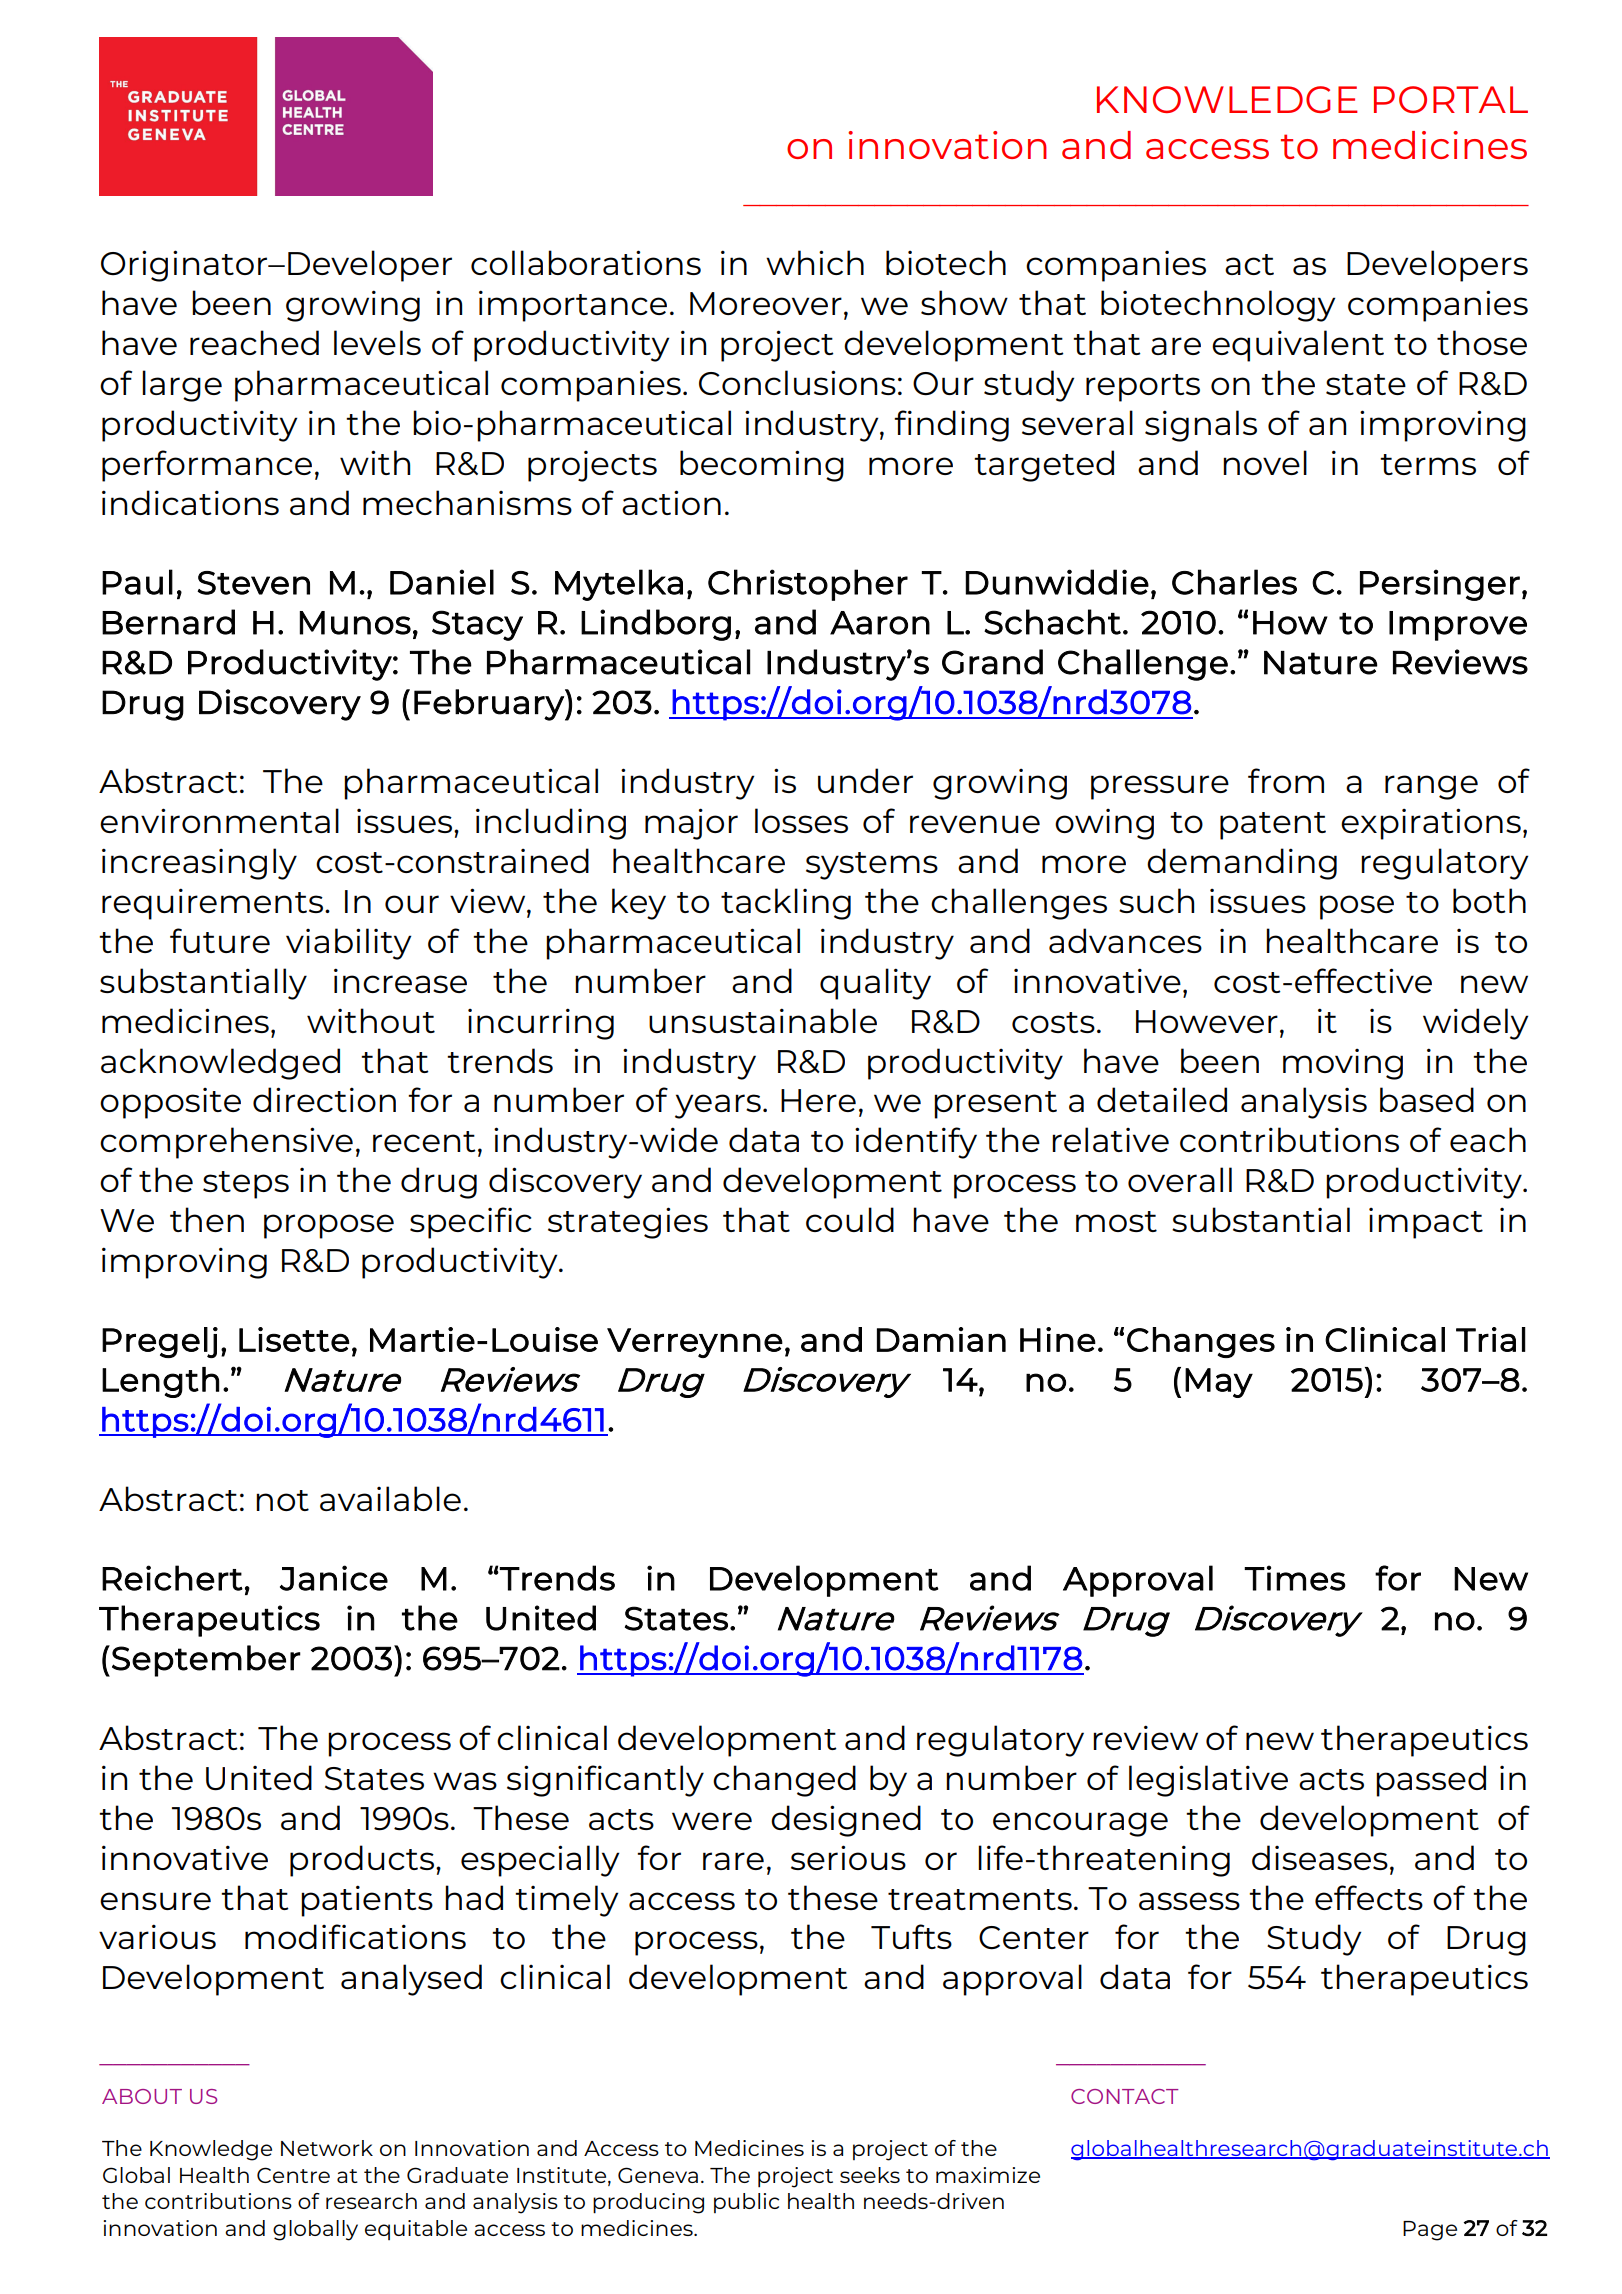 Image resolution: width=1622 pixels, height=2294 pixels. I want to click on steps, so click(246, 1185).
